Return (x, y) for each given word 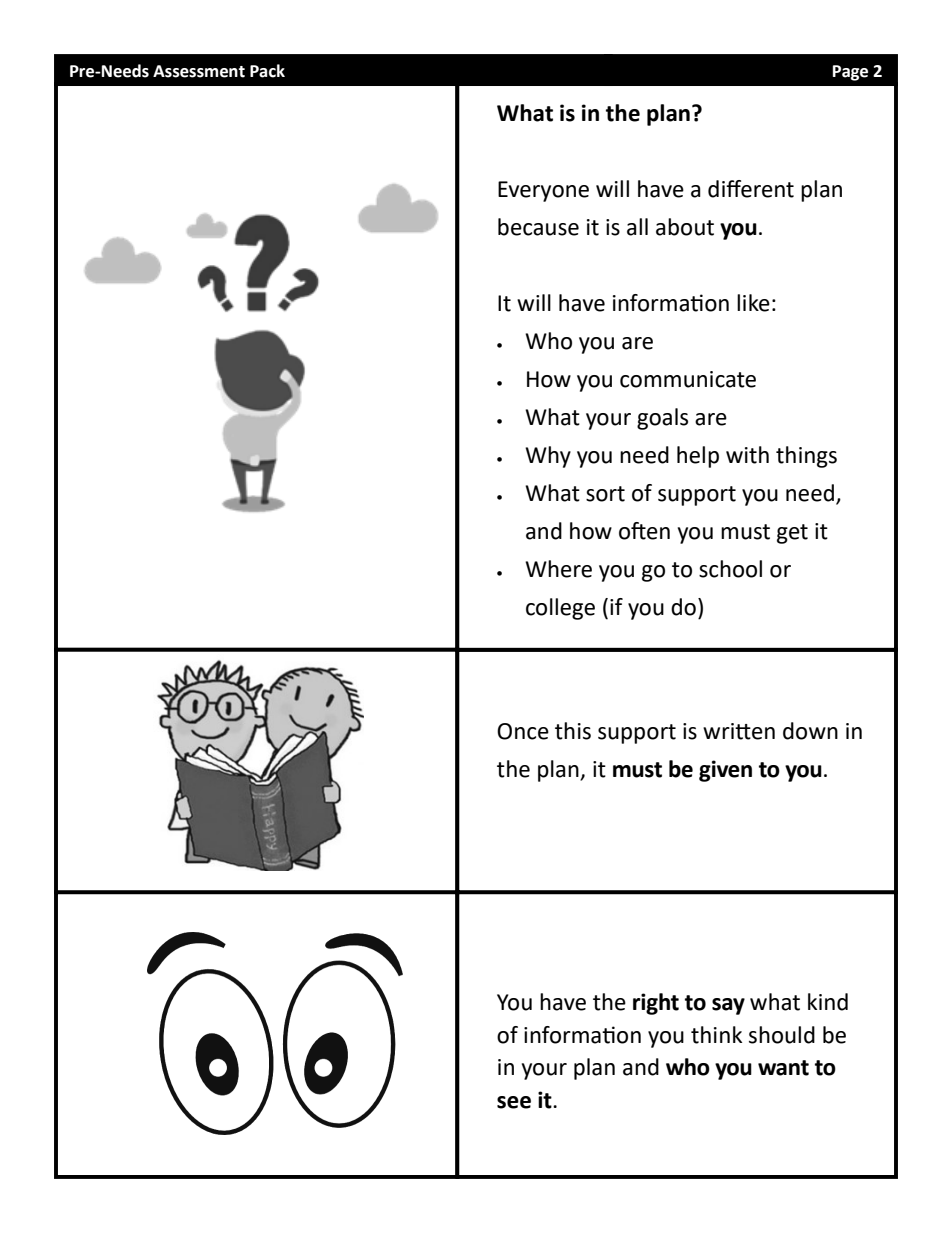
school (730, 569)
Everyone (543, 191)
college (560, 609)
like (753, 303)
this (573, 731)
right (656, 1004)
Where (558, 569)
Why (548, 457)
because (538, 227)
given (725, 771)
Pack (267, 71)
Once (523, 731)
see (514, 1102)
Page (850, 73)
